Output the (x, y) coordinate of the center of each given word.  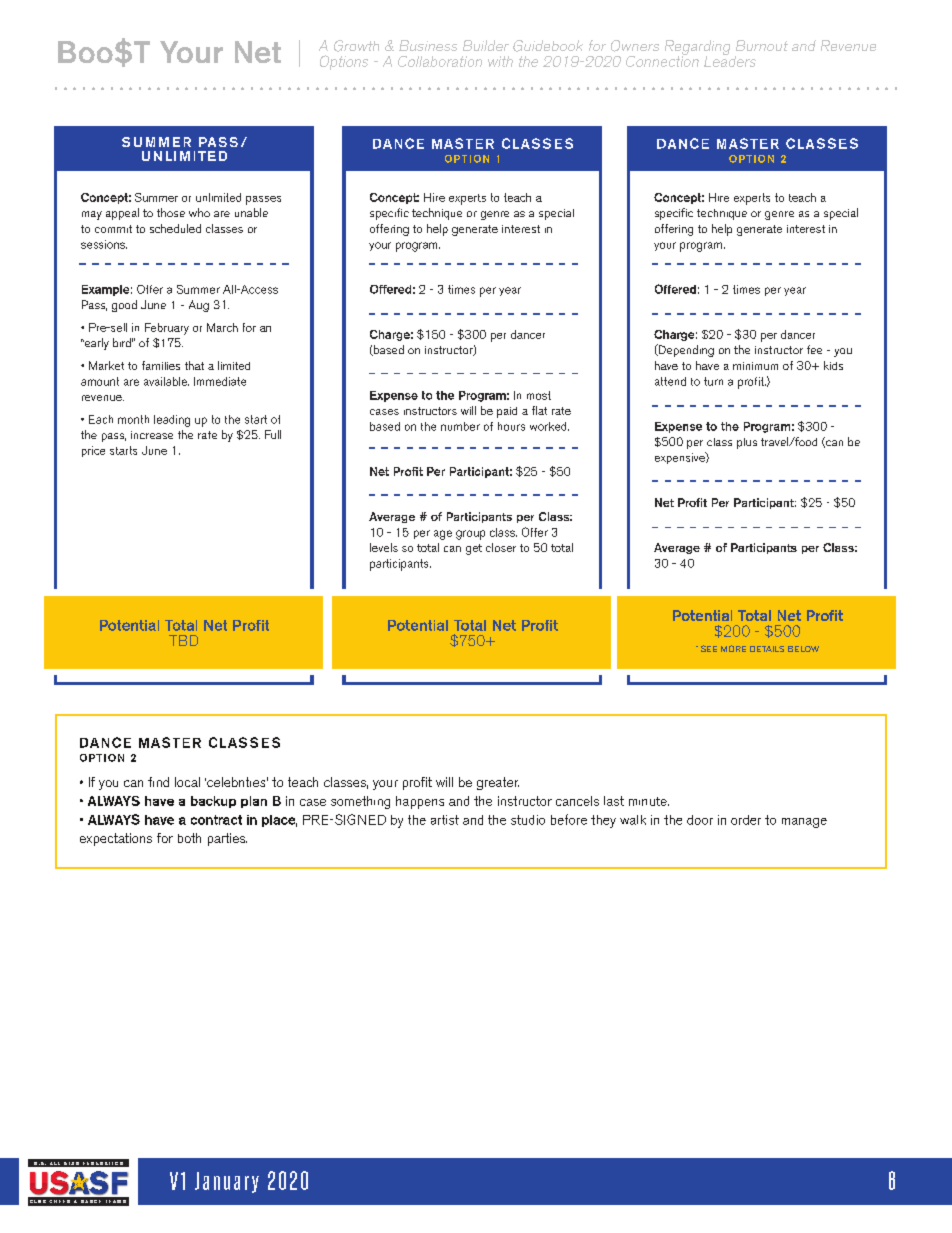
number (460, 426)
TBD (183, 640)
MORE (733, 648)
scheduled (175, 228)
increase (152, 435)
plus (747, 443)
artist (445, 820)
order (746, 820)
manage (804, 823)
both (189, 838)
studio (528, 820)
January (227, 1182)
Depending (685, 350)
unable (251, 212)
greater (498, 783)
